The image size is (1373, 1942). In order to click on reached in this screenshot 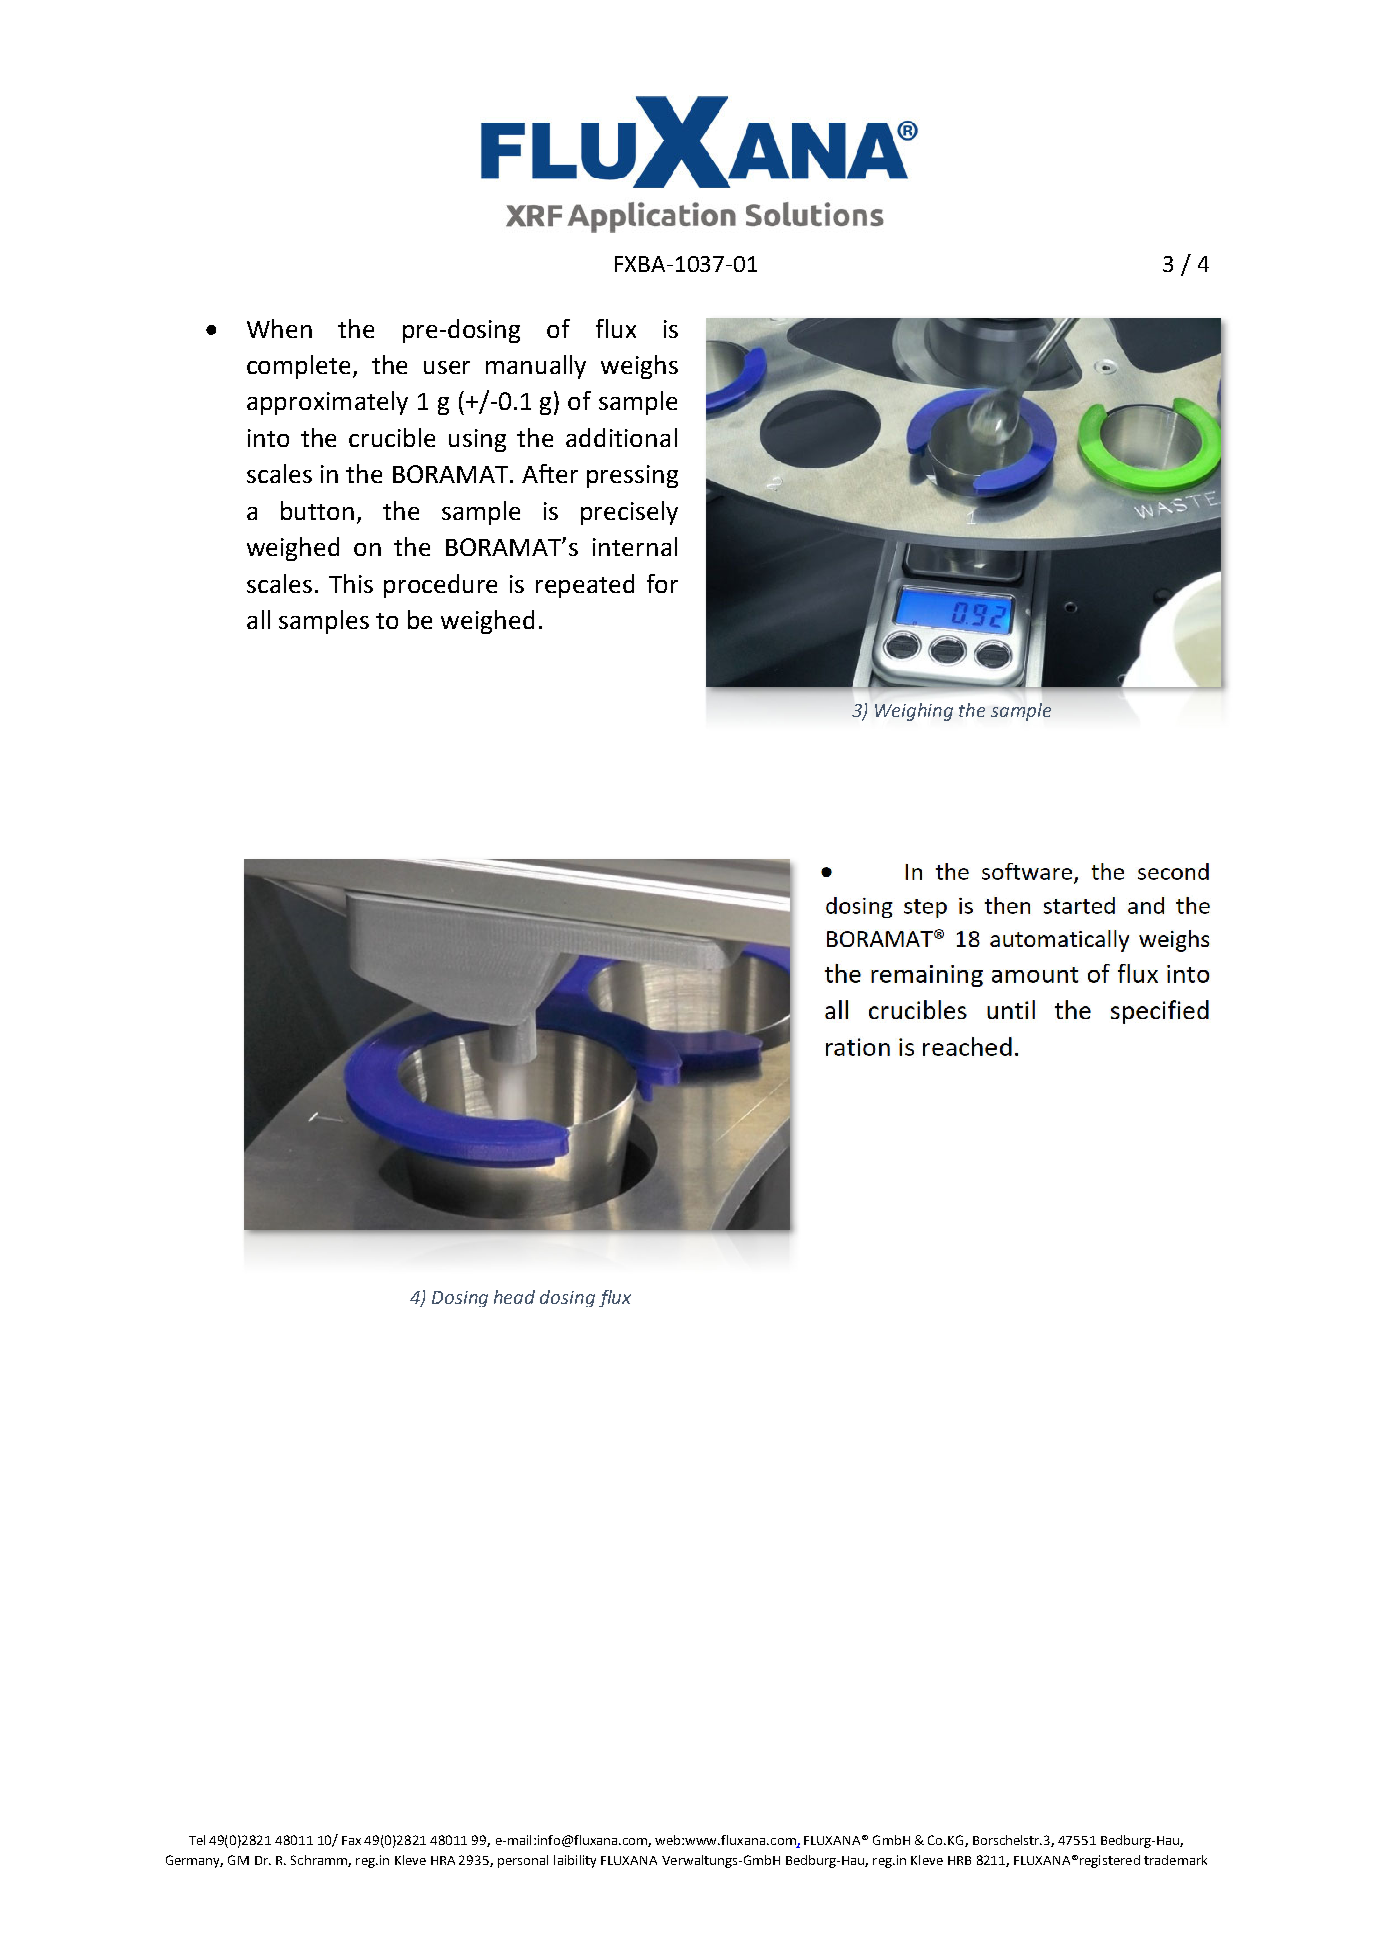, I will do `click(967, 1046)`.
